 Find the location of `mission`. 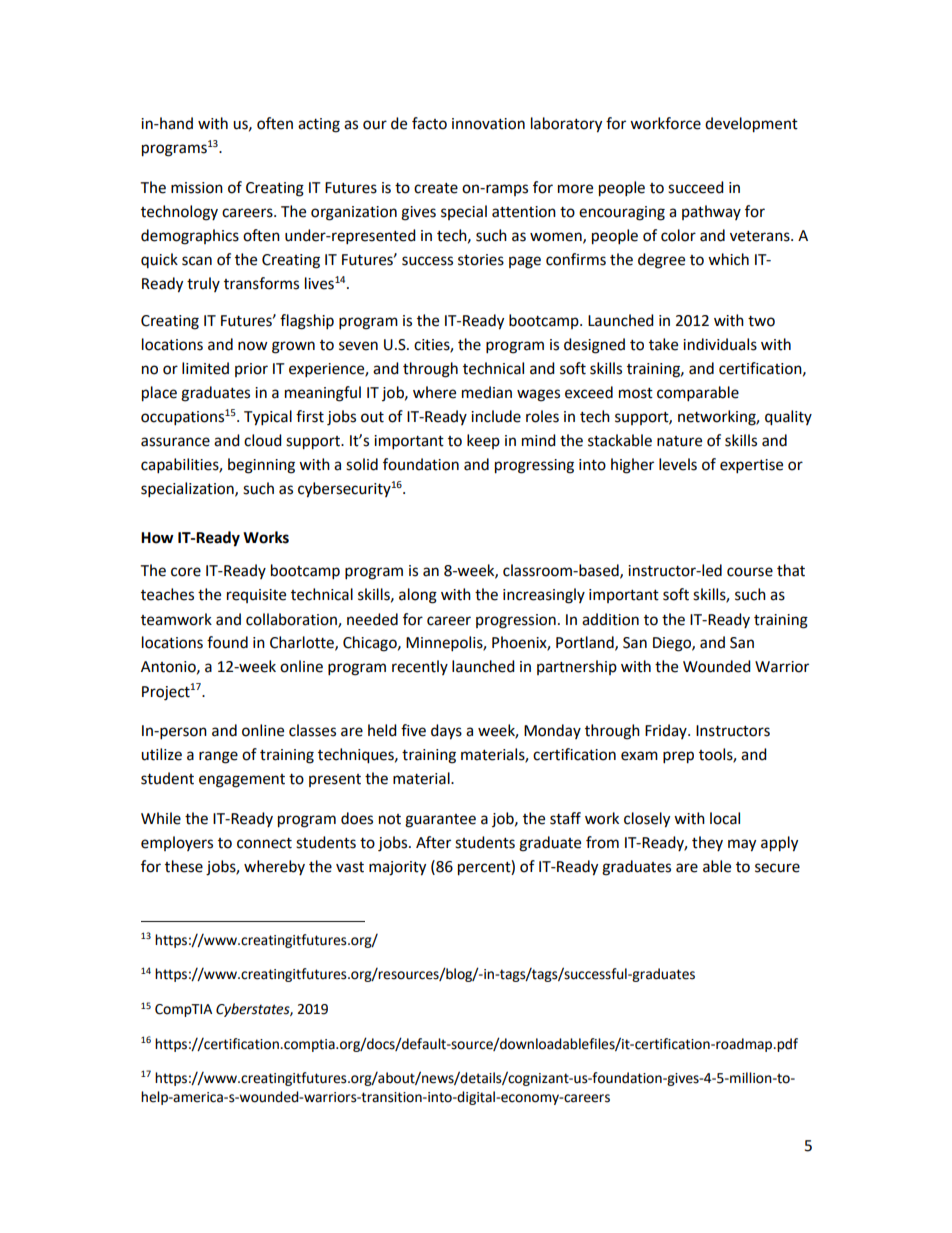

mission is located at coordinates (197, 188).
